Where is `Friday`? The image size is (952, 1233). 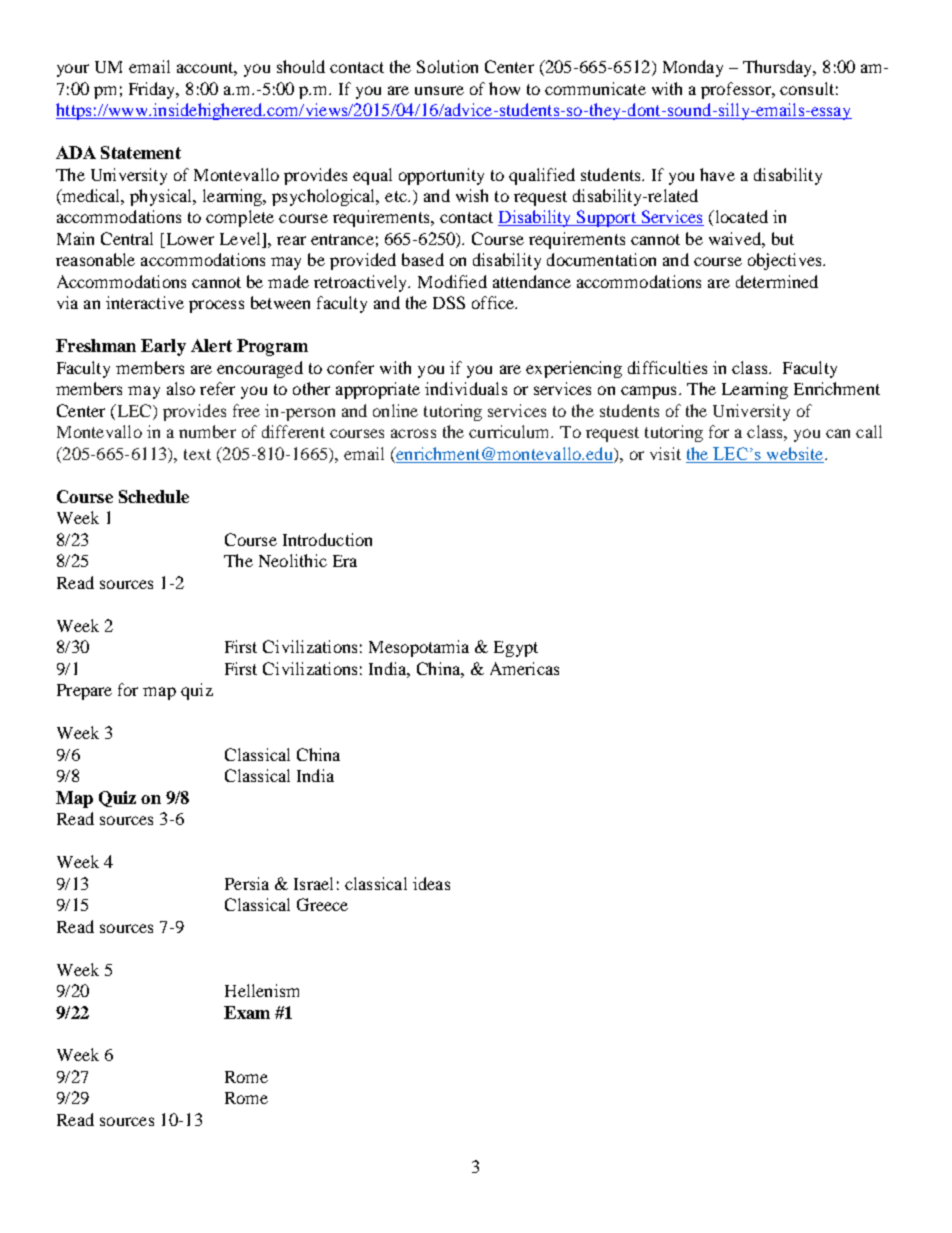 Friday is located at coordinates (153, 90).
